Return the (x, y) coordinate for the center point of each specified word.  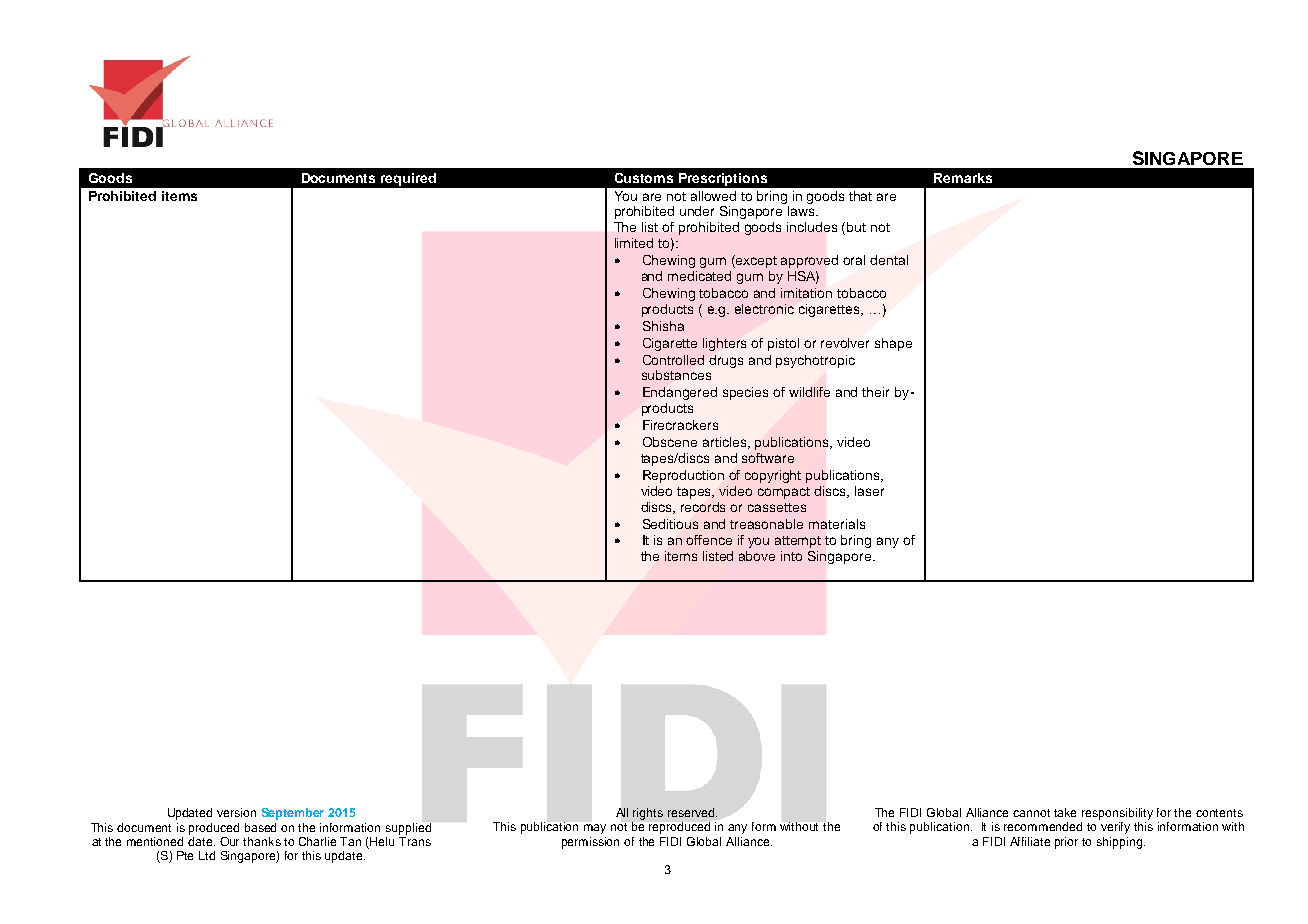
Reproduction (683, 476)
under (697, 211)
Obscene (670, 442)
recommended (1043, 826)
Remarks (963, 178)
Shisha (663, 326)
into (791, 556)
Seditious (670, 524)
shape (893, 344)
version (236, 812)
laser (869, 491)
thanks (262, 841)
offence (709, 540)
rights (648, 814)
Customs (644, 178)
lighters (724, 344)
